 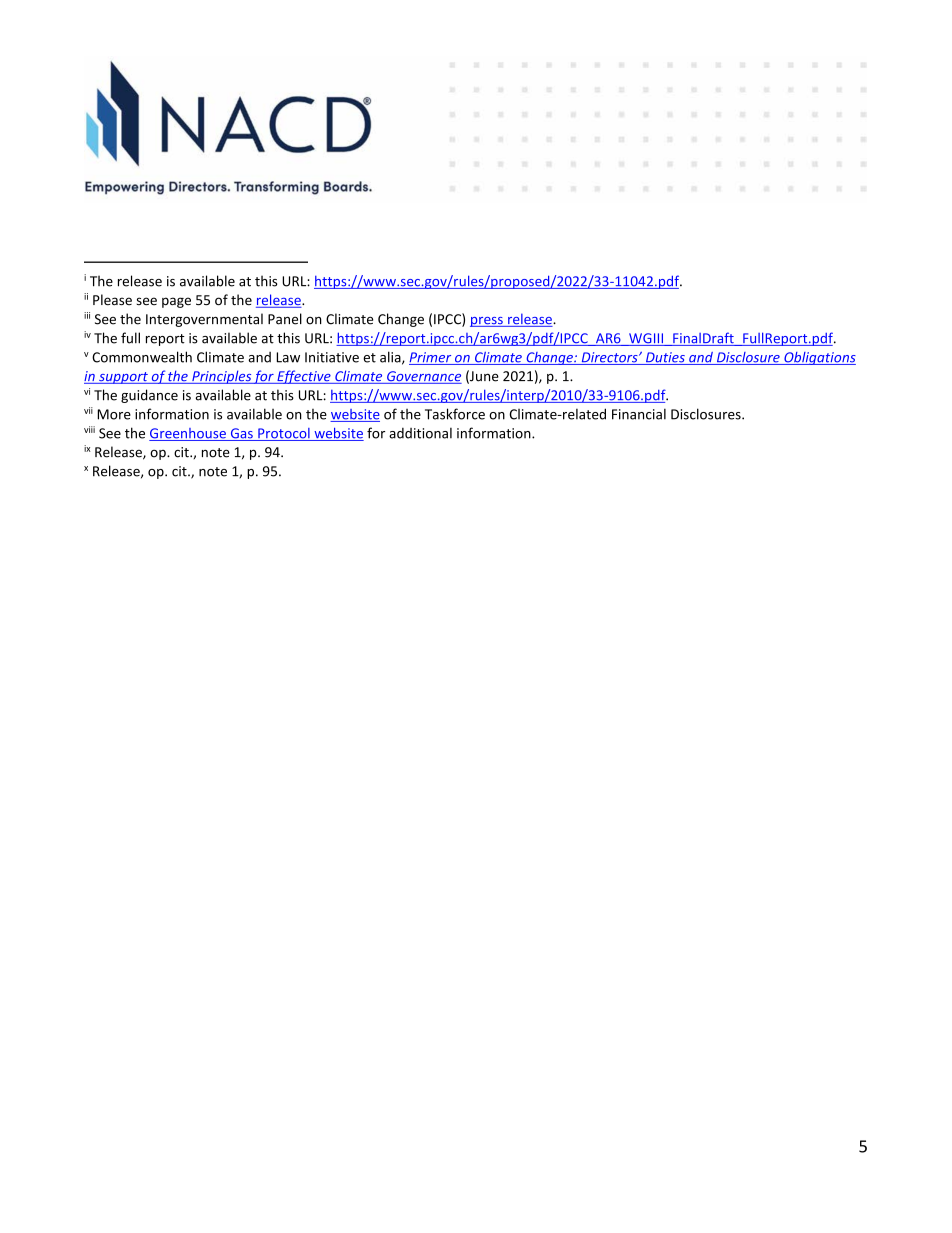 I want to click on additional, so click(x=420, y=433).
